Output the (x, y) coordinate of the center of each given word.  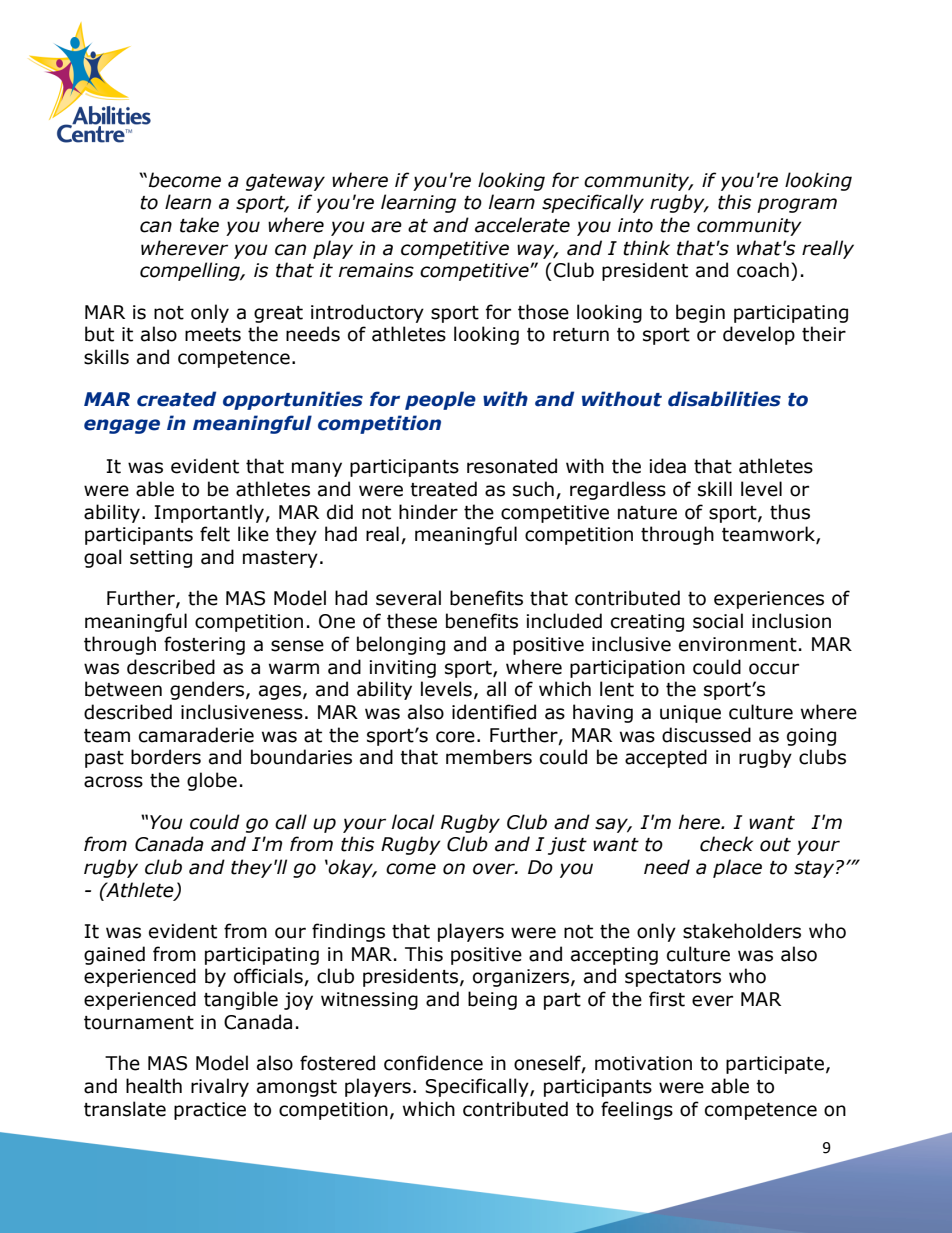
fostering (204, 645)
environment (738, 644)
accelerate (522, 225)
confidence (433, 1063)
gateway (285, 182)
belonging (401, 645)
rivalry (220, 1087)
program (797, 205)
